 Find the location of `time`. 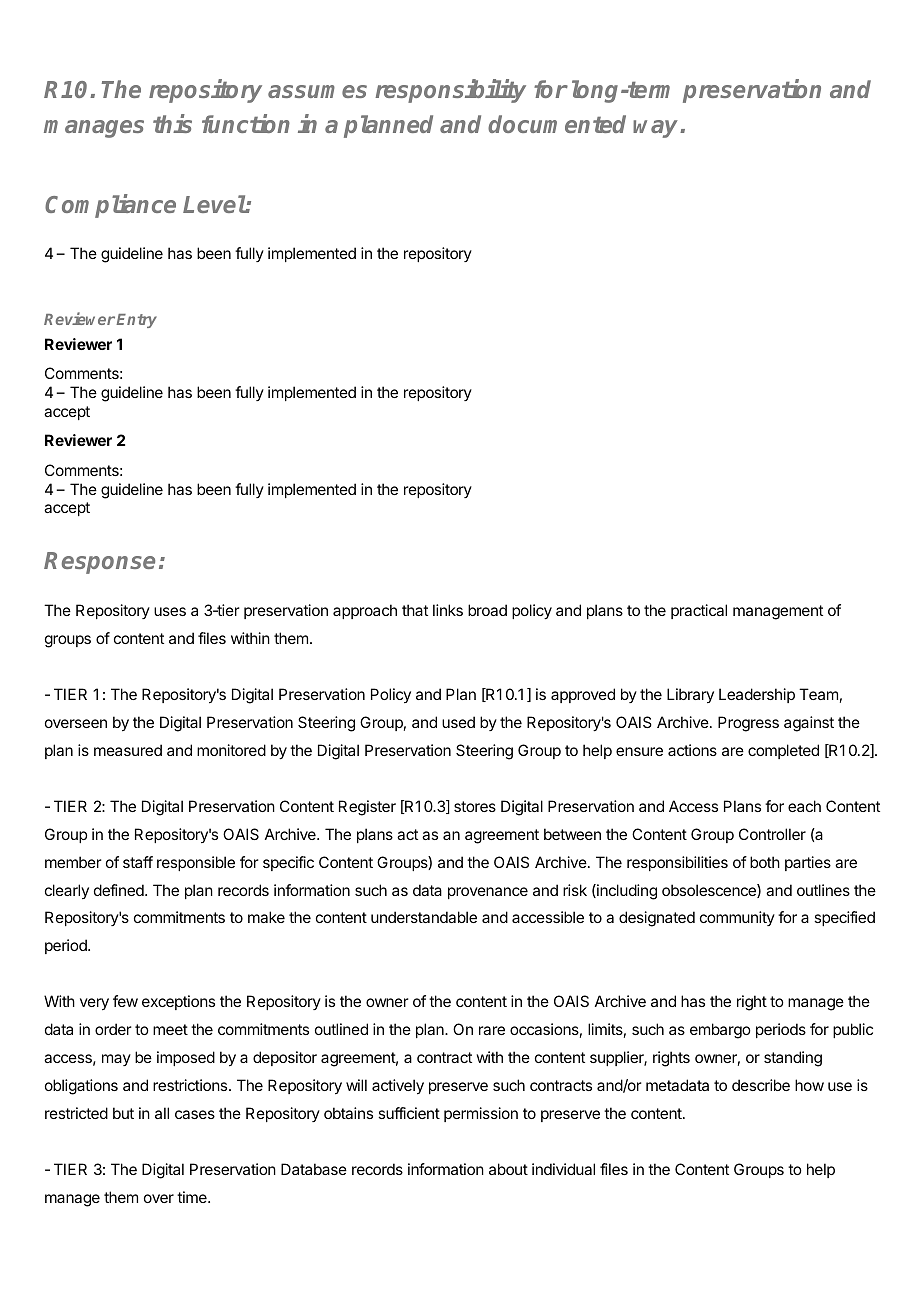

time is located at coordinates (193, 1197).
